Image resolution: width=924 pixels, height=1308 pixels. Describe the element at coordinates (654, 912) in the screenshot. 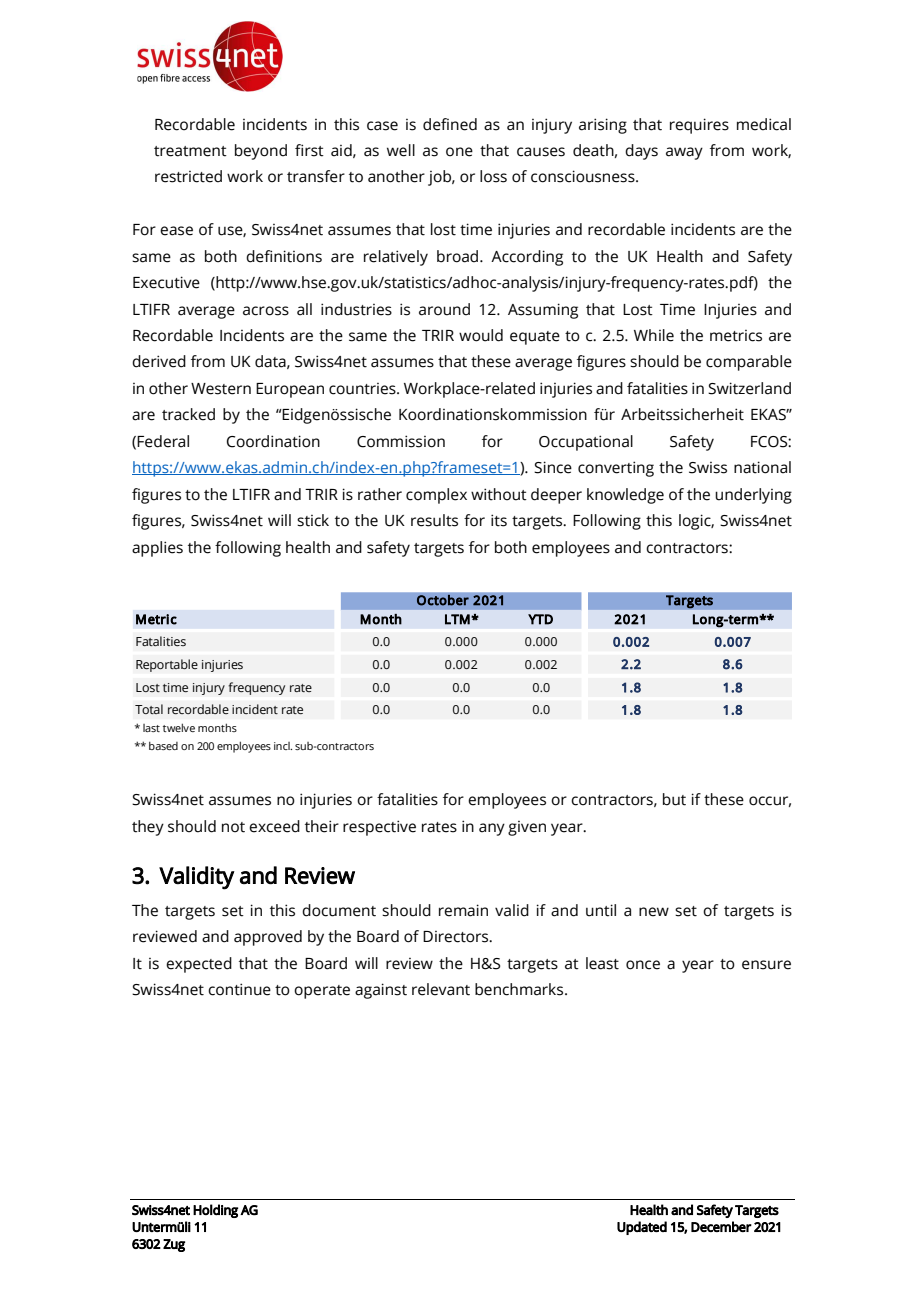

I see `new` at that location.
